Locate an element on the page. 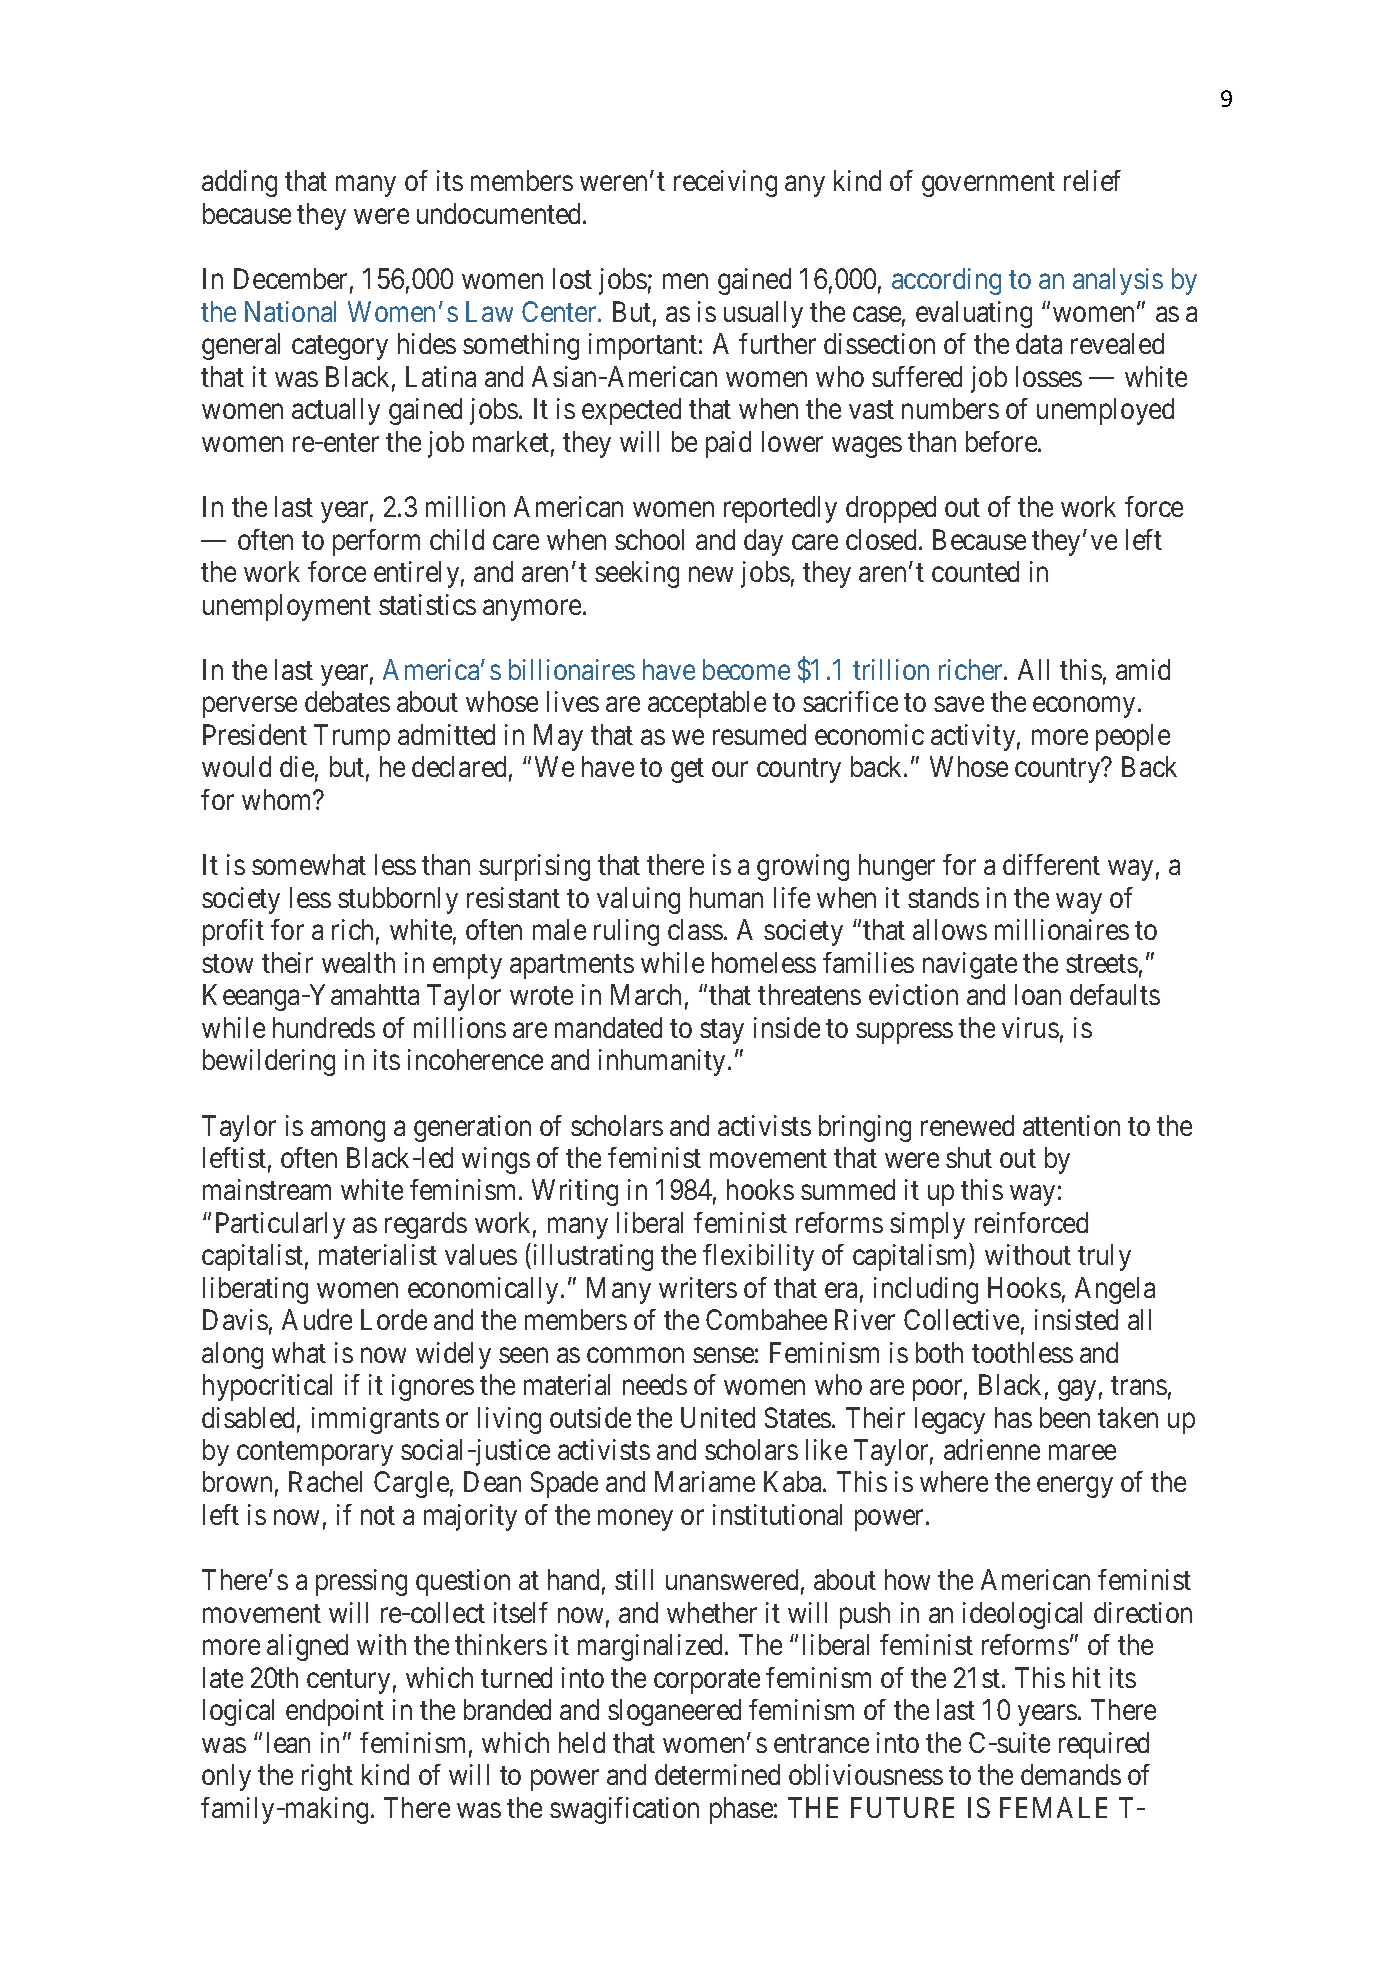 The image size is (1400, 1981). receiving is located at coordinates (725, 183).
